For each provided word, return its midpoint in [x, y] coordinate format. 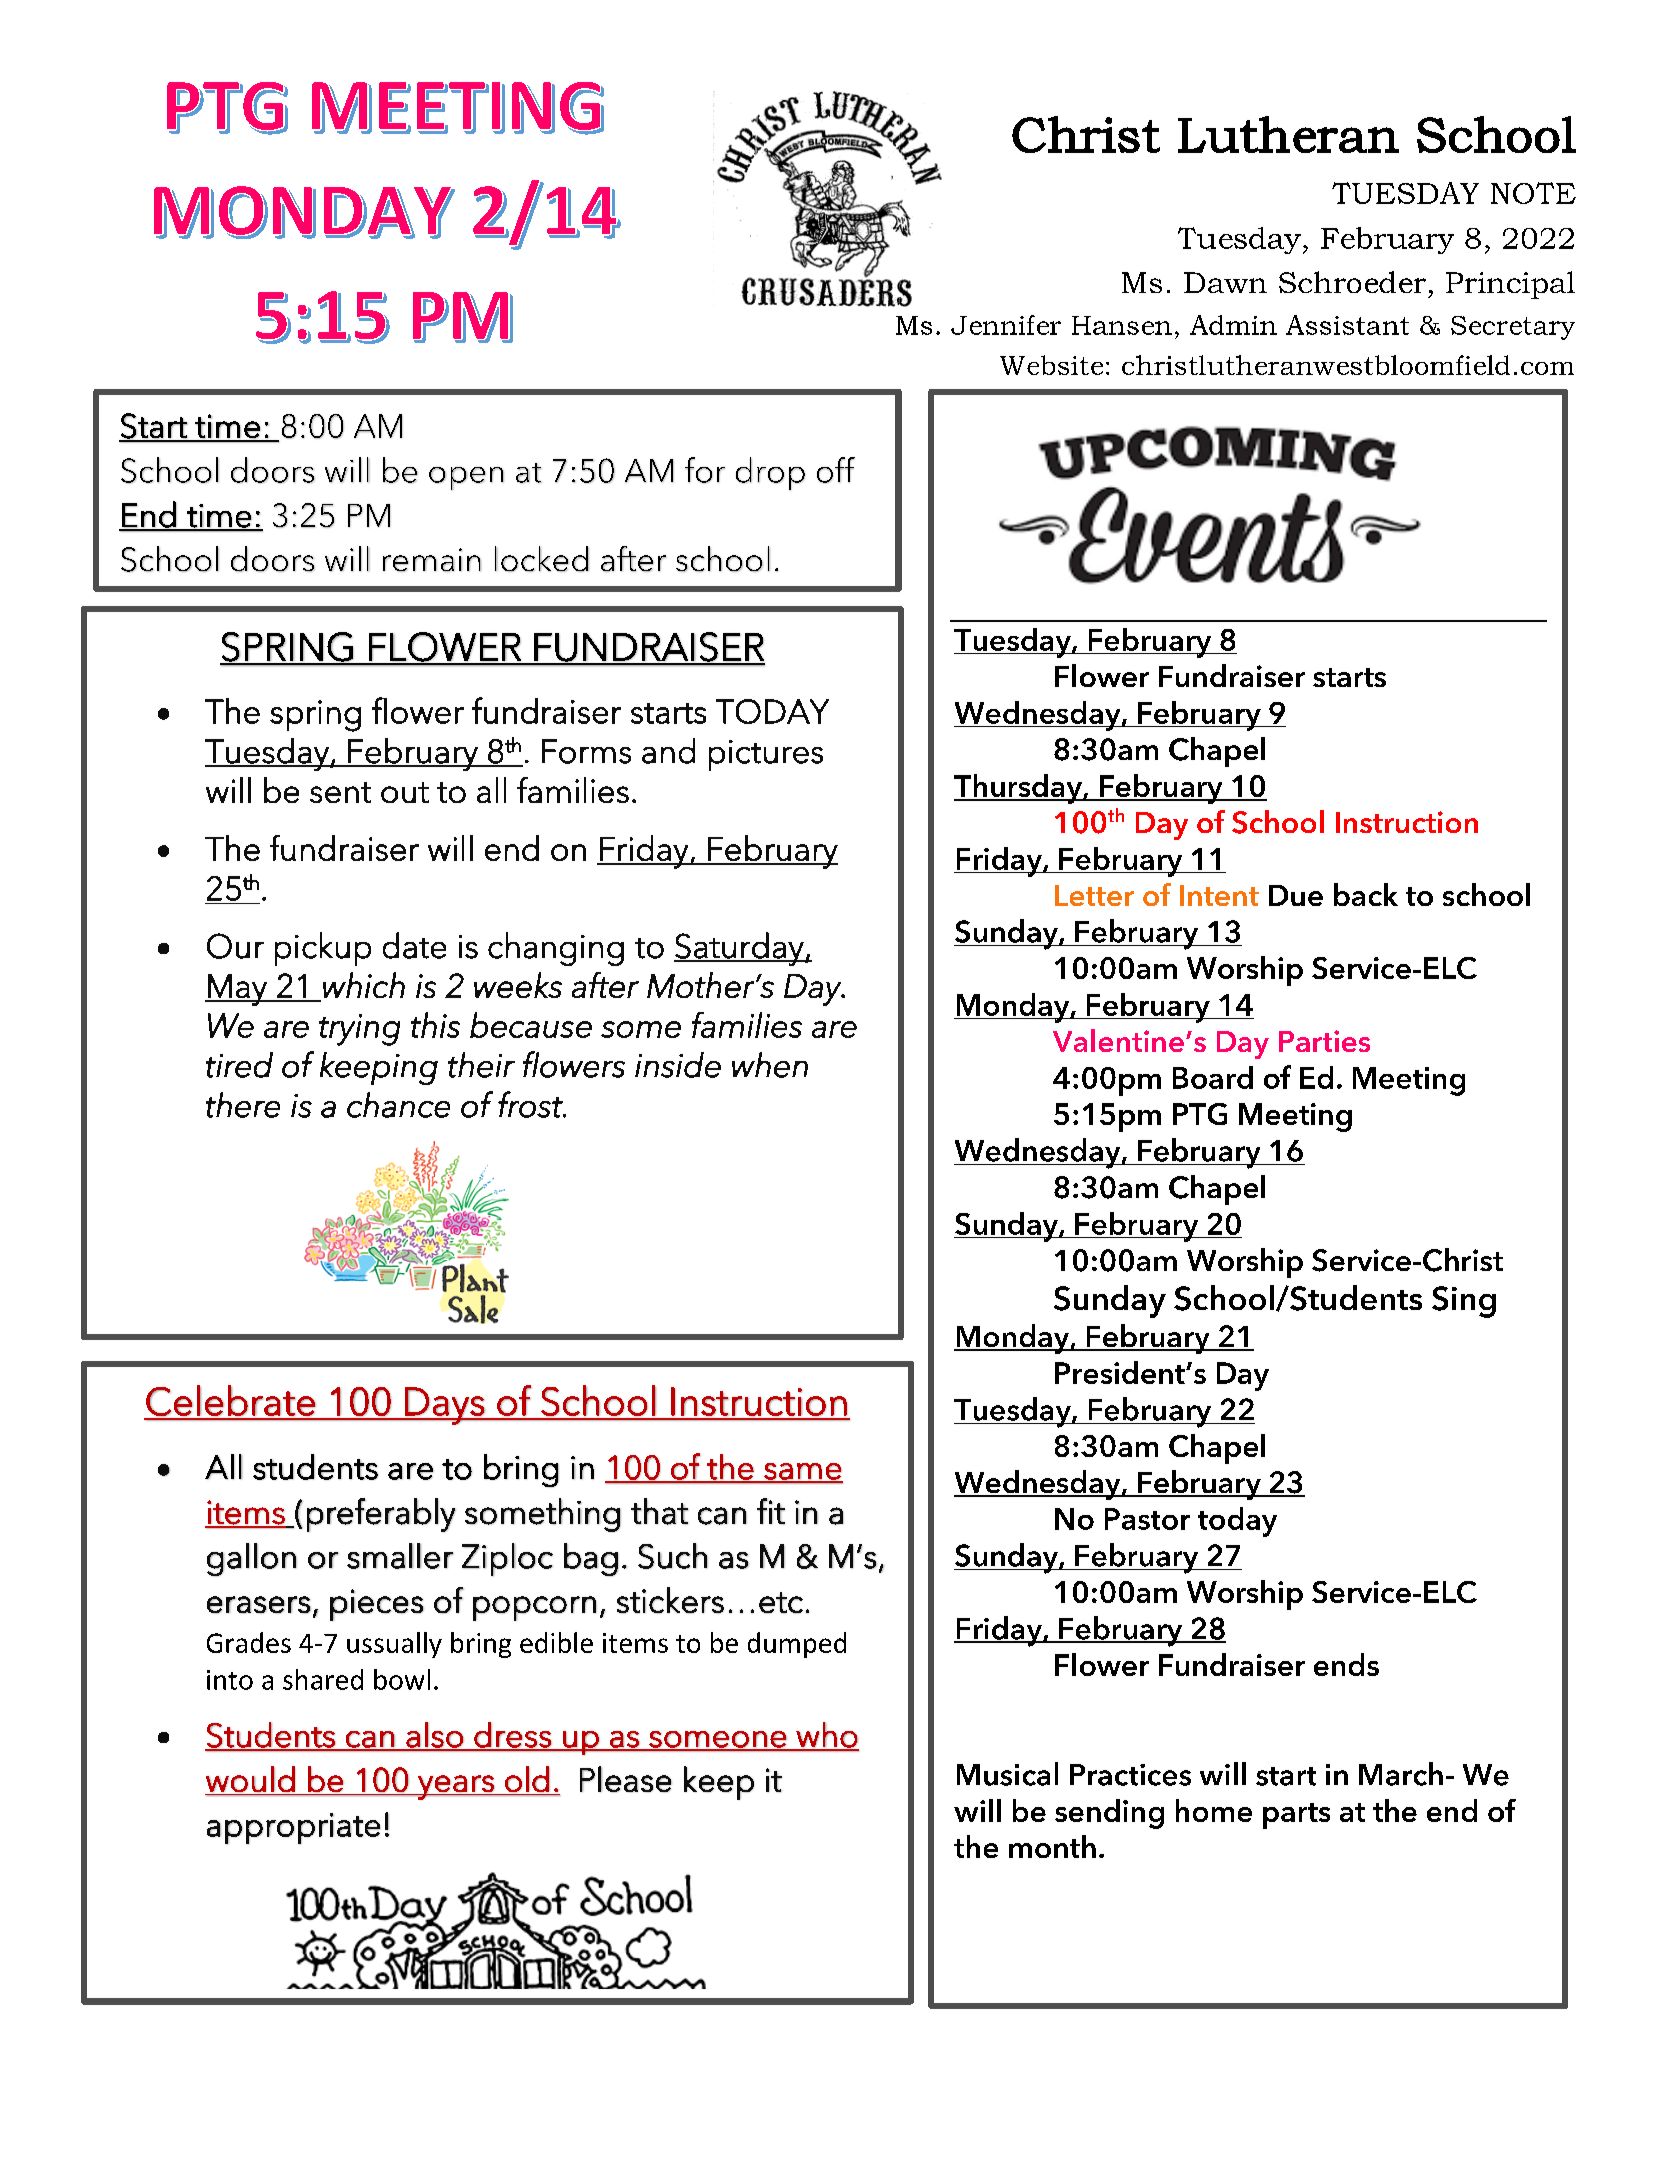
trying [359, 1030]
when [770, 1065]
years [456, 1787]
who [826, 1736]
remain [432, 560]
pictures [766, 755]
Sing [1464, 1302]
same [802, 1472]
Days [444, 1406]
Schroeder [1352, 282]
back [1366, 894]
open [466, 478]
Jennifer [1006, 325]
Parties [1324, 1041]
